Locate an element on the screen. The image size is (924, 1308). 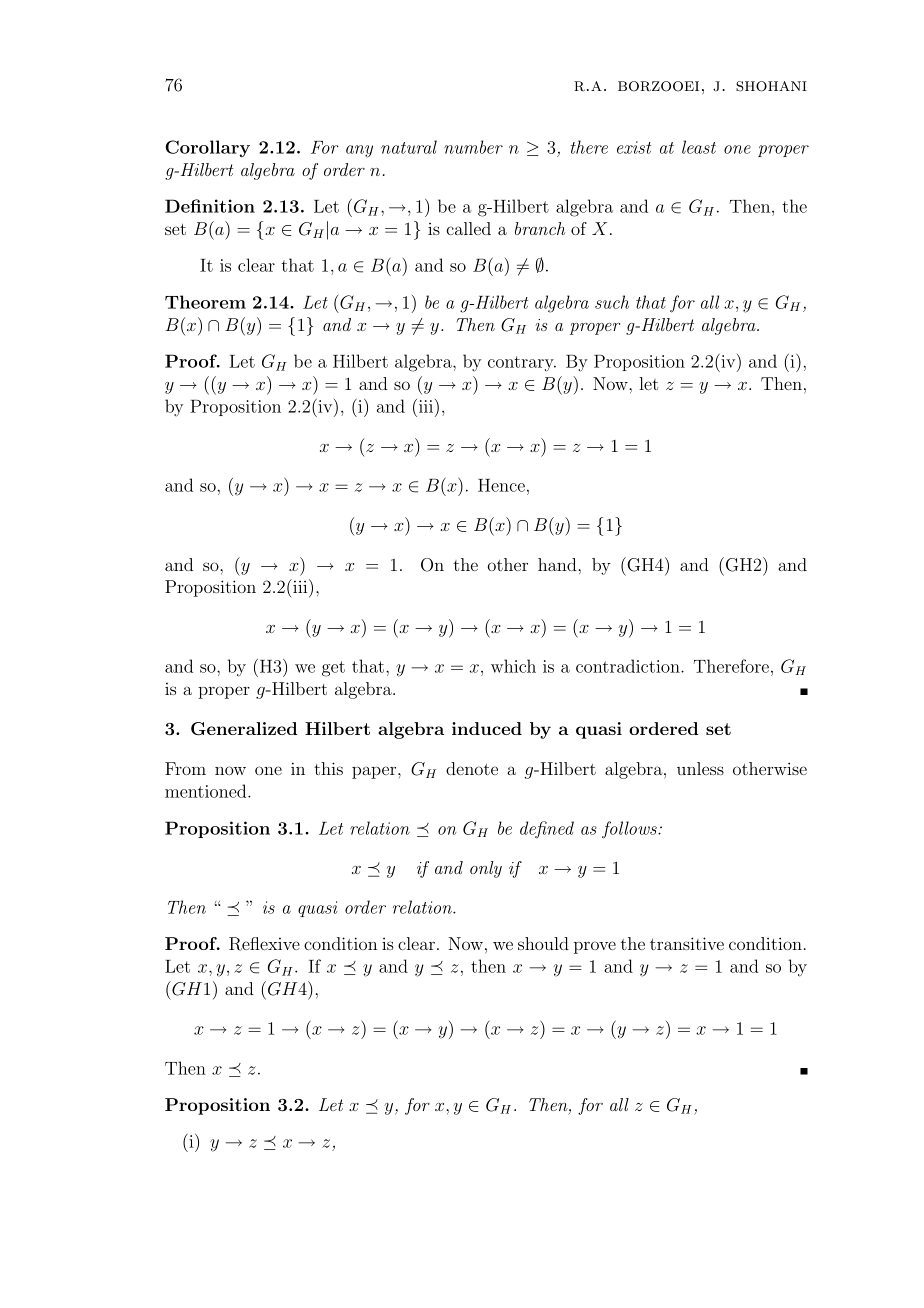
exist is located at coordinates (634, 147).
